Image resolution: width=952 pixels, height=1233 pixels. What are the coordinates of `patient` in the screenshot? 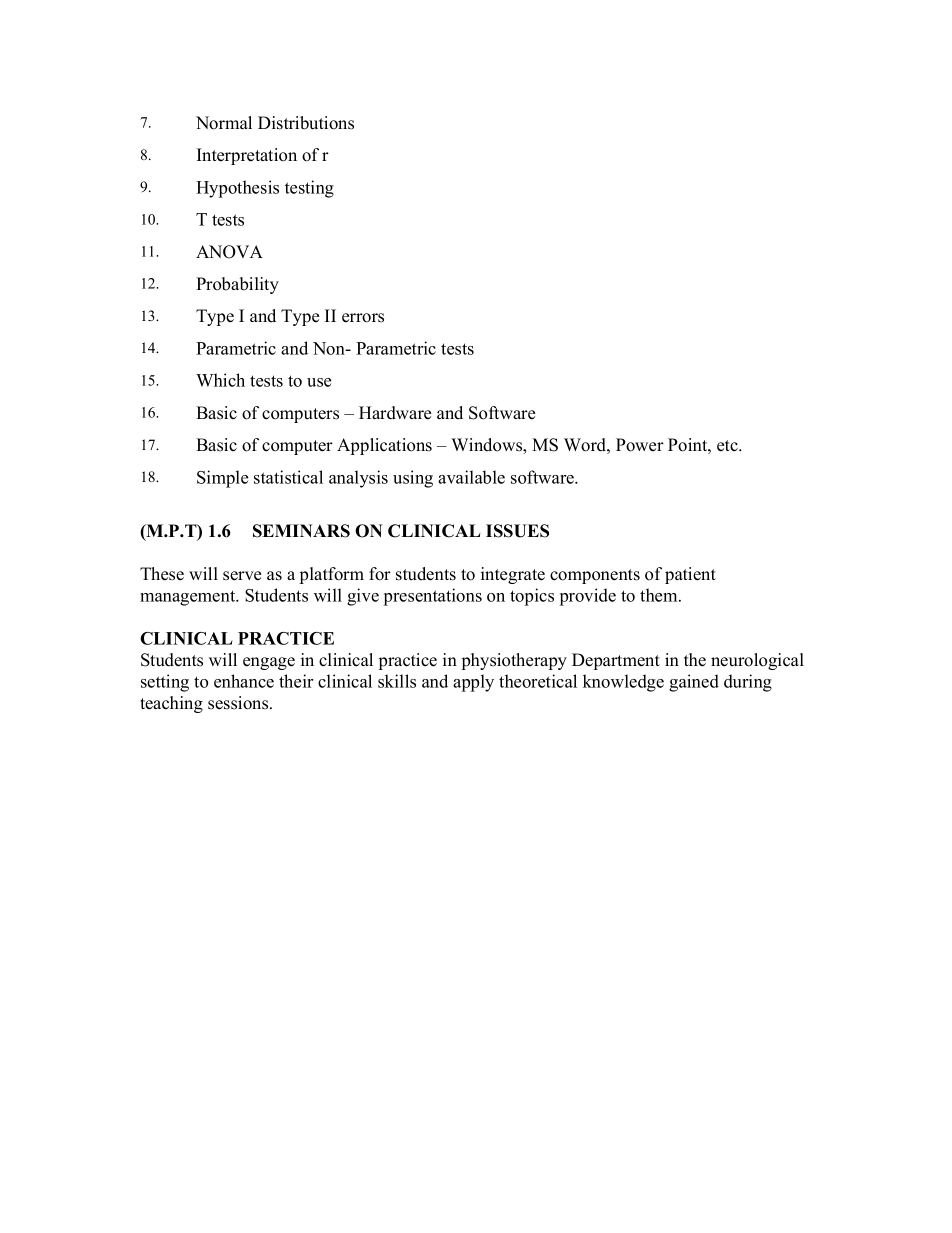 It's located at (690, 575).
